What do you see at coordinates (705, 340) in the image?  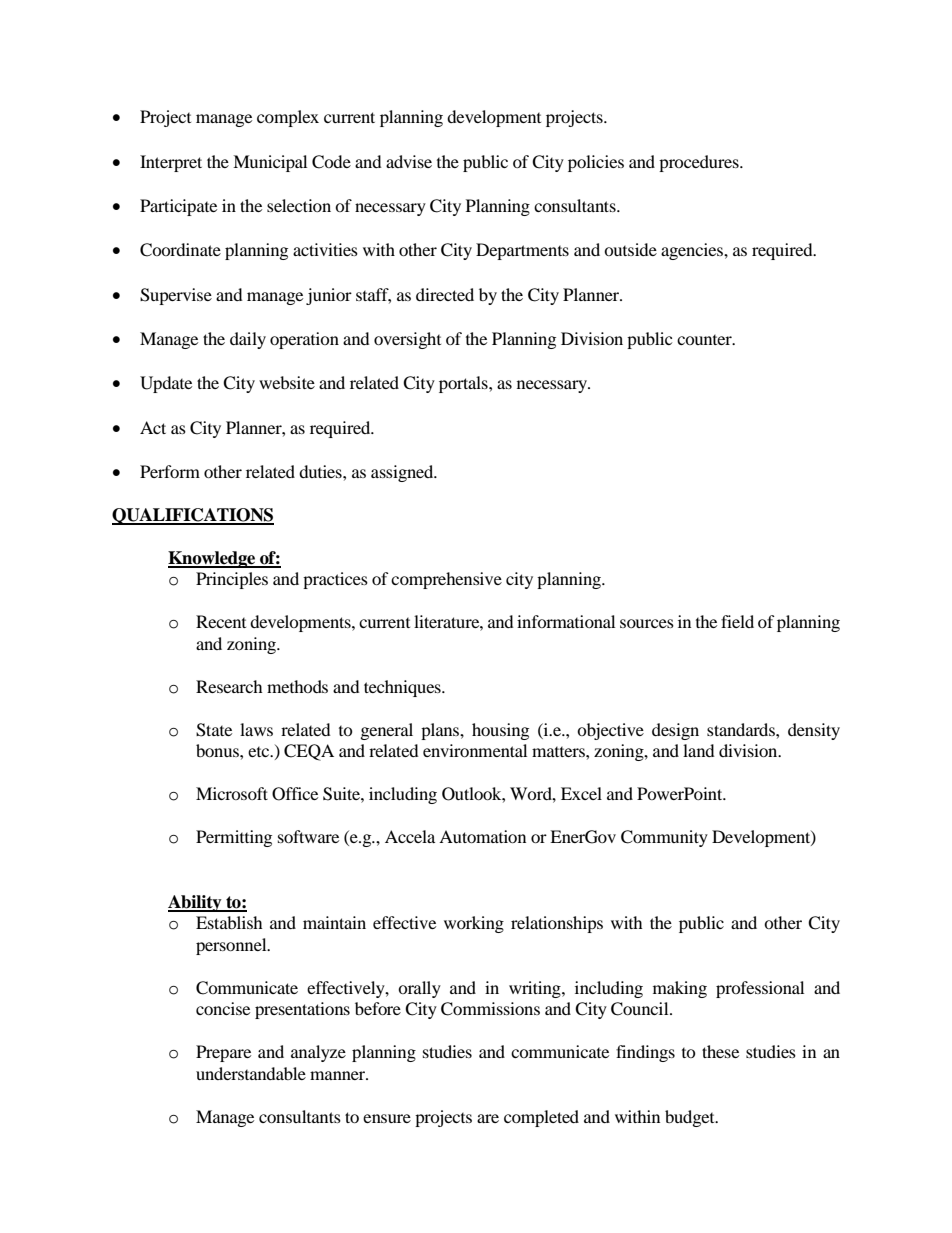 I see `counter` at bounding box center [705, 340].
